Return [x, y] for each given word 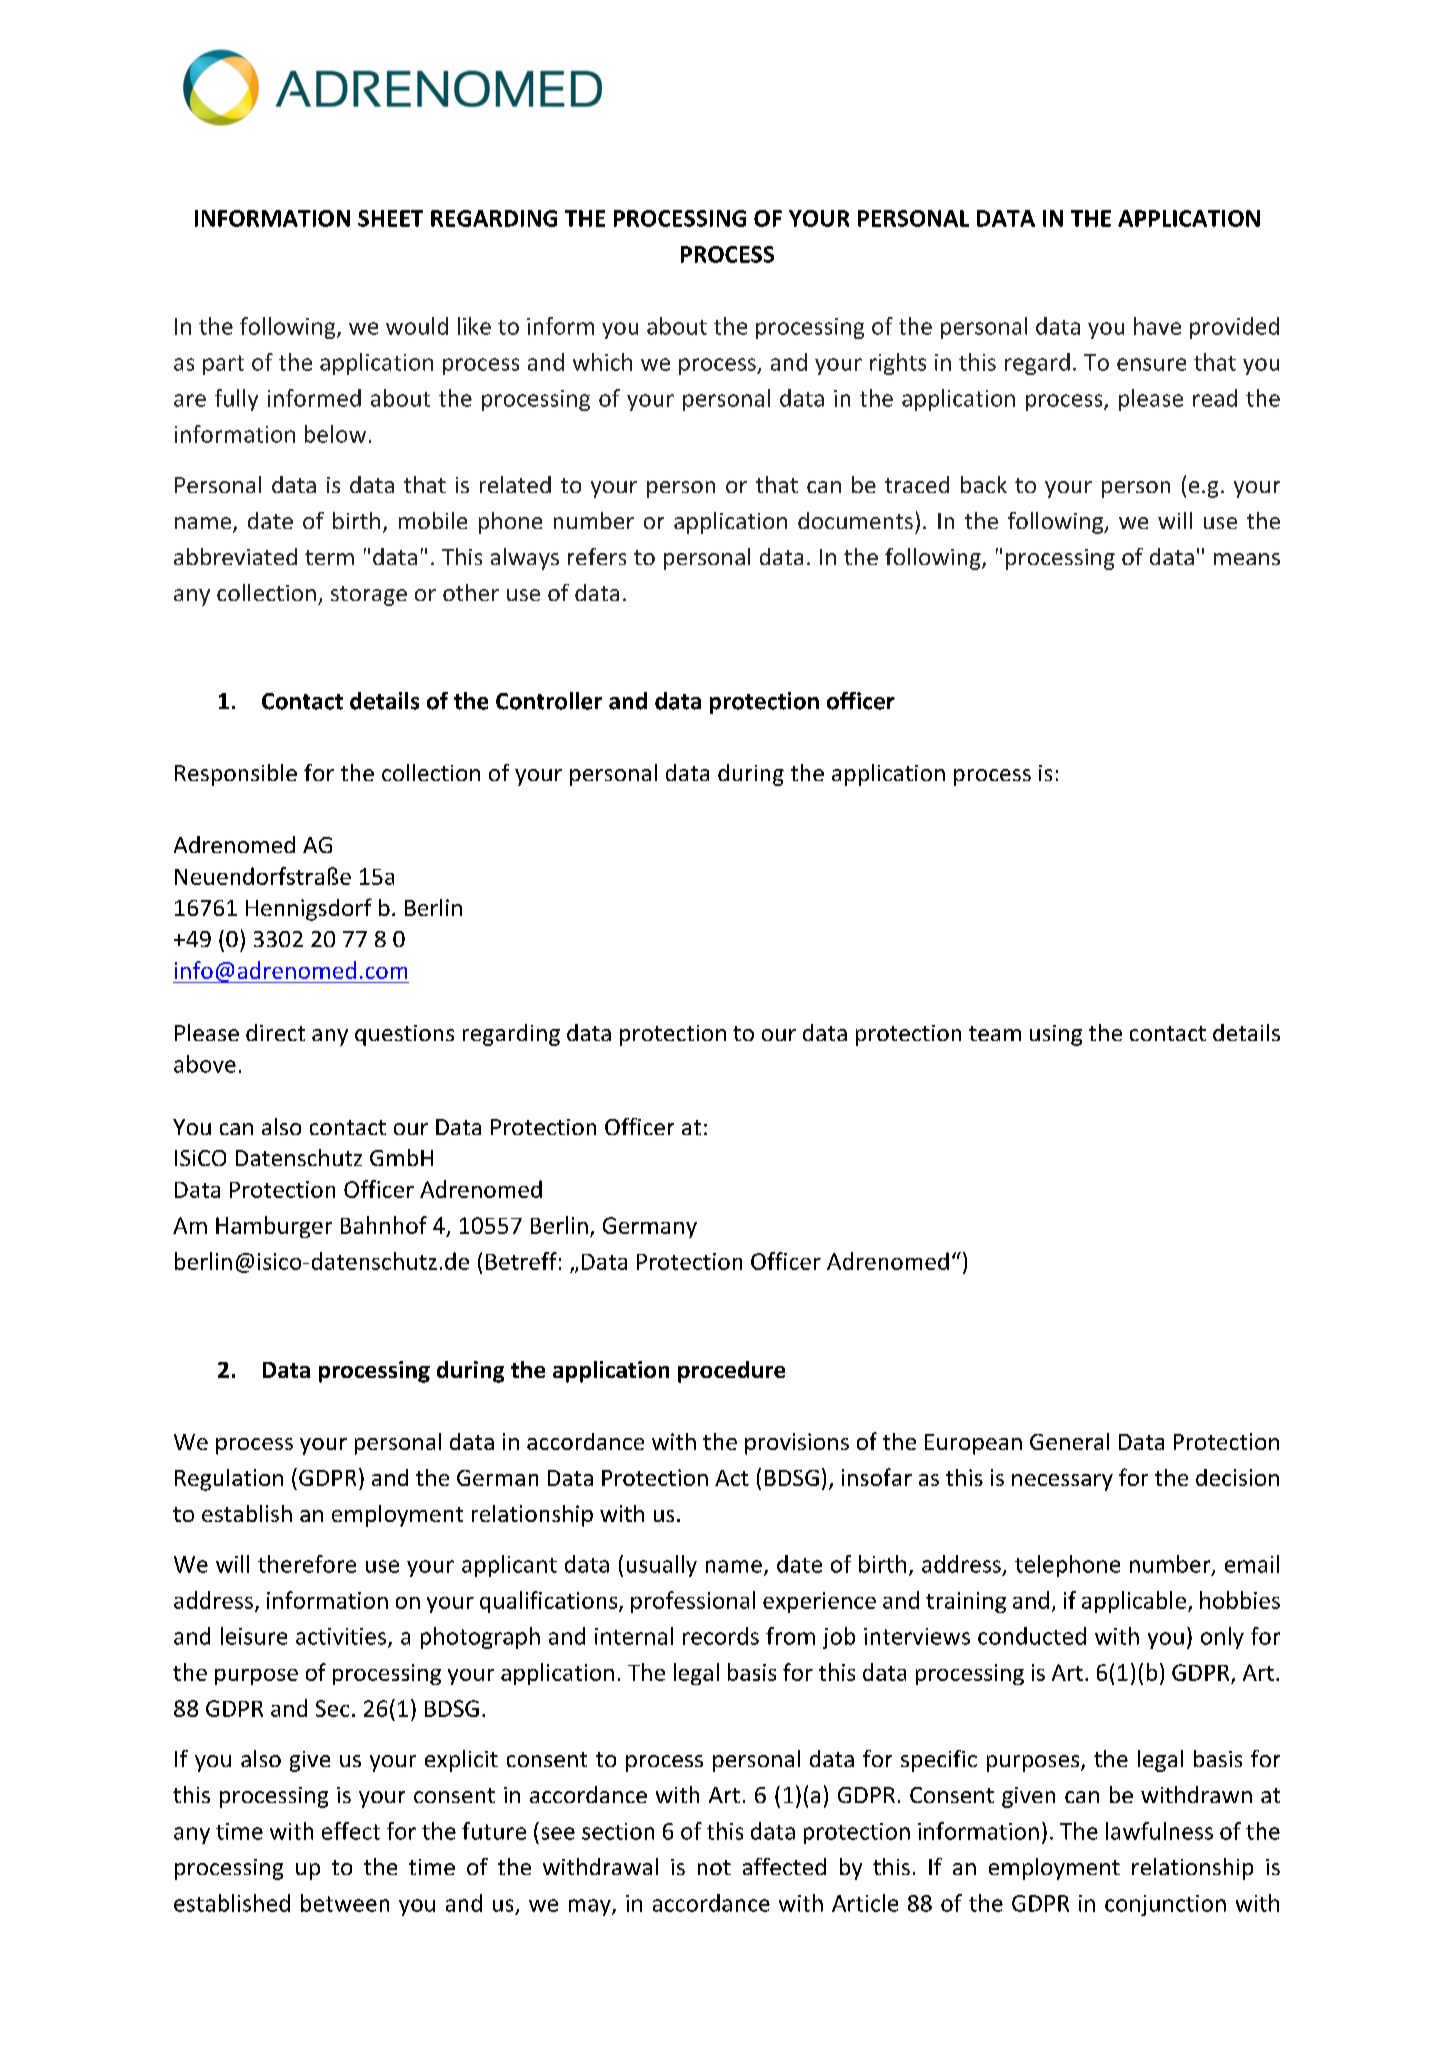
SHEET [390, 218]
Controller [549, 701]
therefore [307, 1564]
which [602, 362]
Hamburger [274, 1227]
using [1056, 1035]
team [995, 1033]
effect [351, 1831]
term [329, 557]
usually [662, 1566]
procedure [731, 1372]
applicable [1134, 1602]
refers [597, 556]
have [1157, 326]
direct [275, 1032]
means [1247, 559]
